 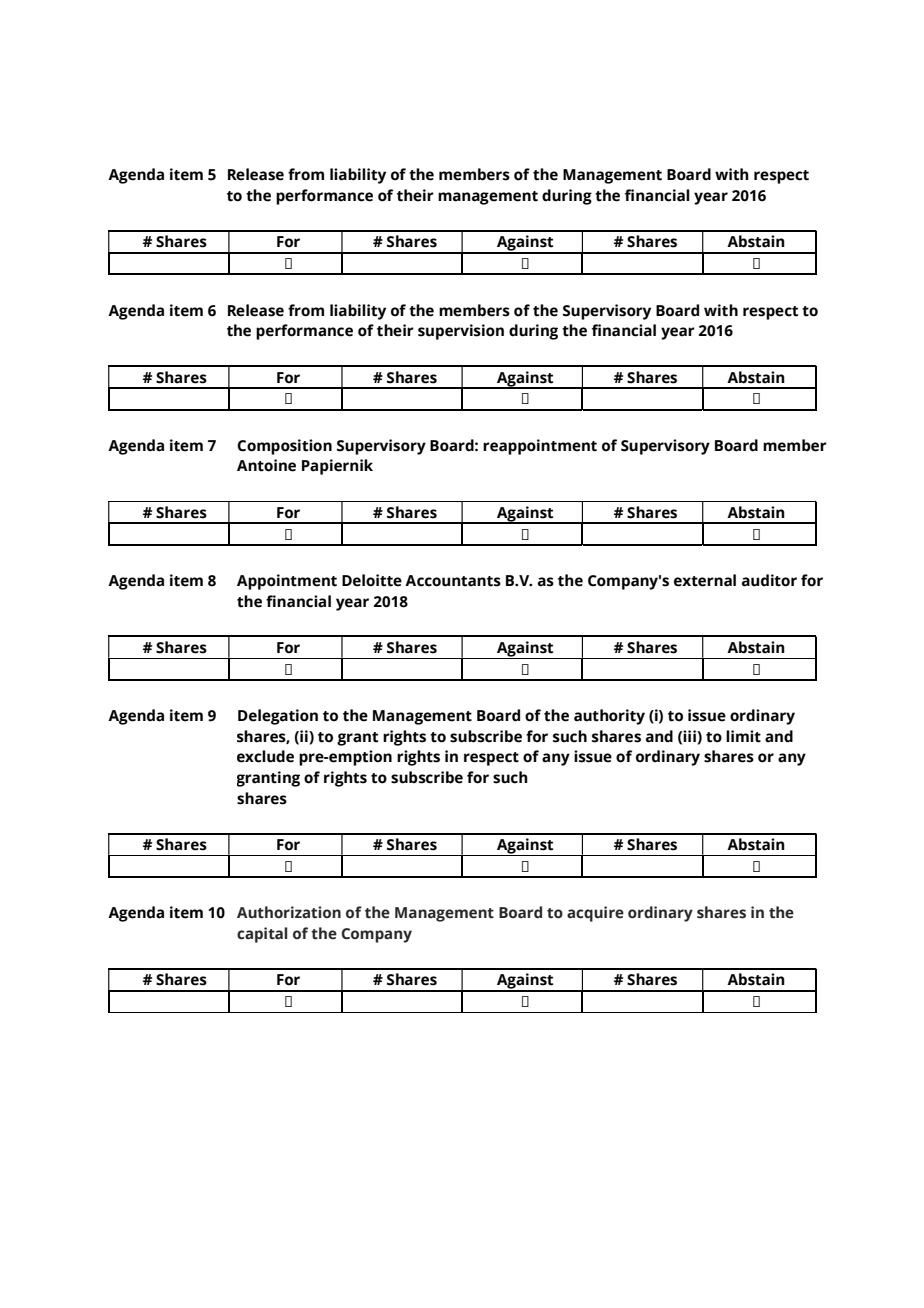 I want to click on external, so click(x=705, y=580).
